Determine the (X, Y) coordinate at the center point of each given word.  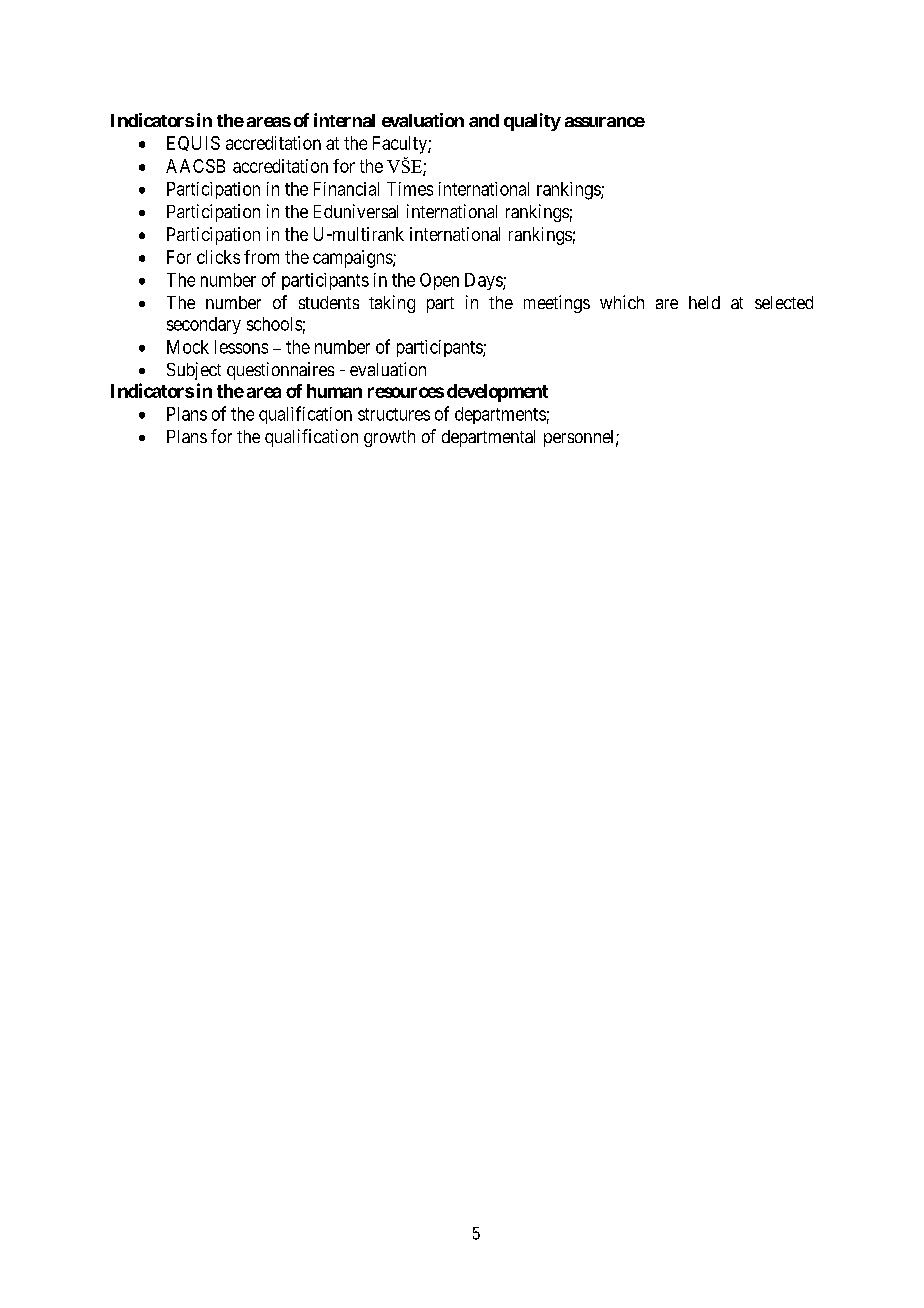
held (704, 302)
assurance (605, 122)
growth (389, 438)
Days (484, 281)
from (261, 257)
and (484, 120)
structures (394, 414)
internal (344, 120)
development (497, 393)
